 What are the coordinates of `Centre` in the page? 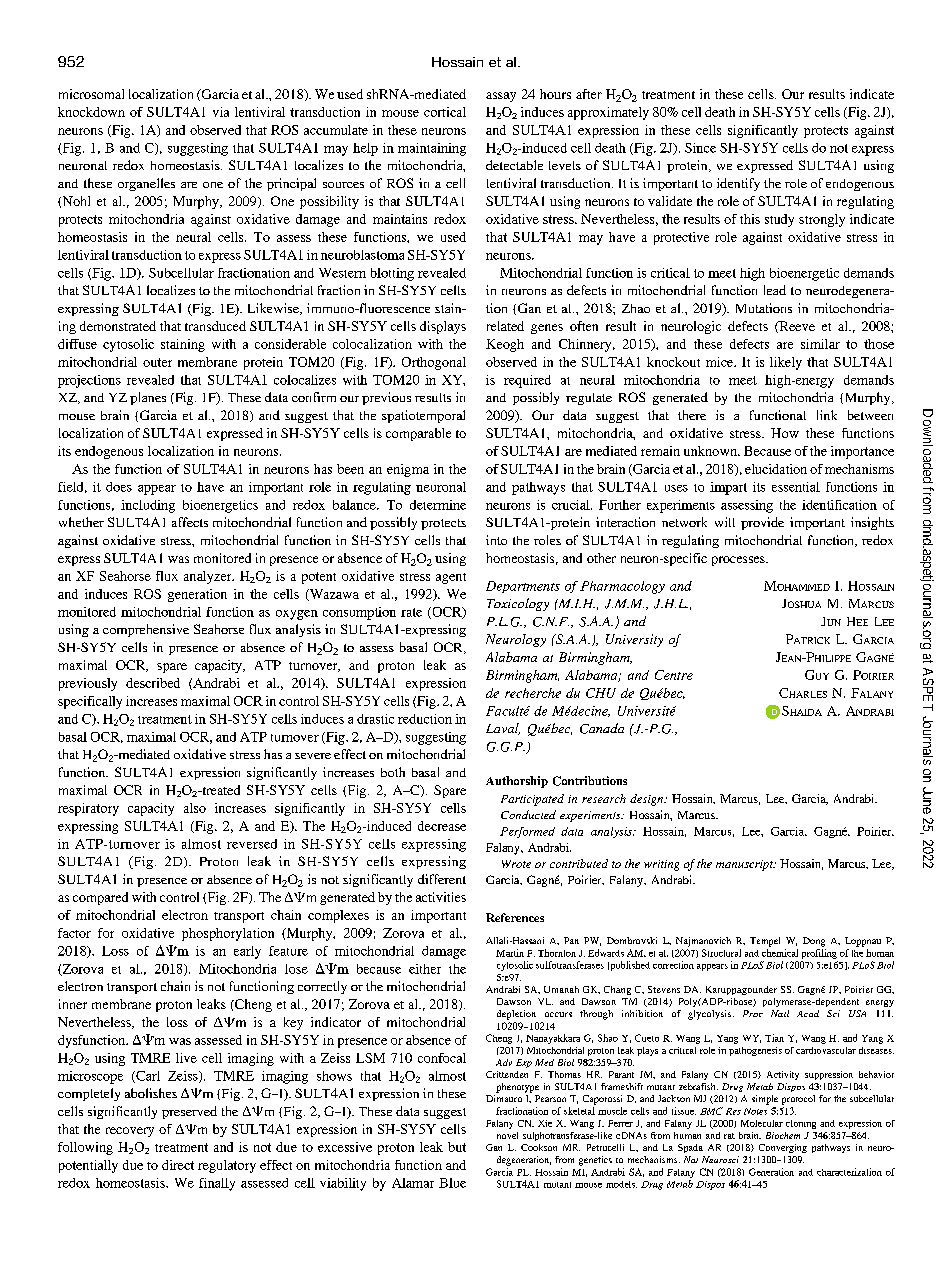 It's located at (674, 675).
